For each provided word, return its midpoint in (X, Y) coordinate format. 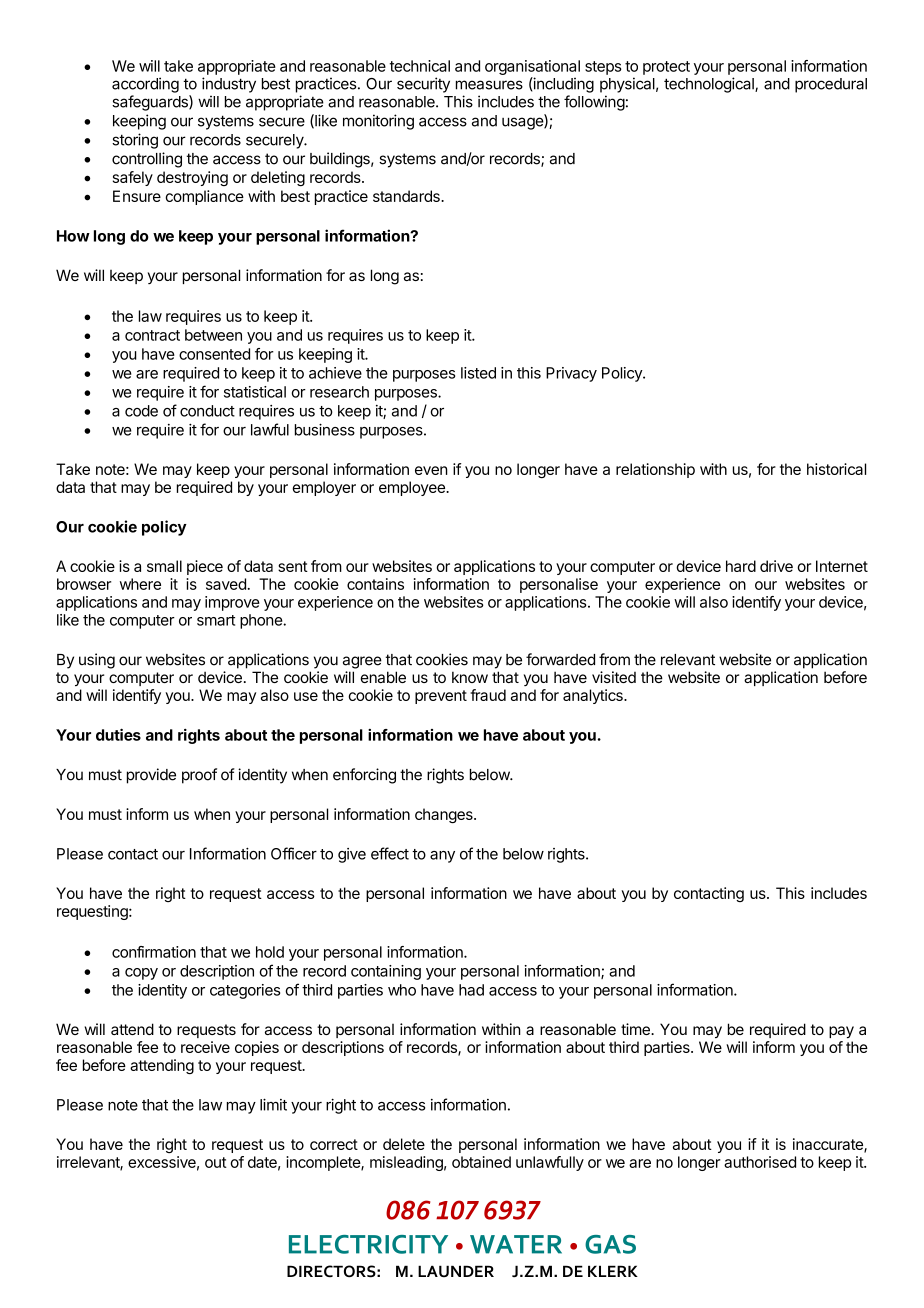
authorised (760, 1162)
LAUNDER (456, 1271)
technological (710, 85)
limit (273, 1104)
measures (489, 85)
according (145, 85)
